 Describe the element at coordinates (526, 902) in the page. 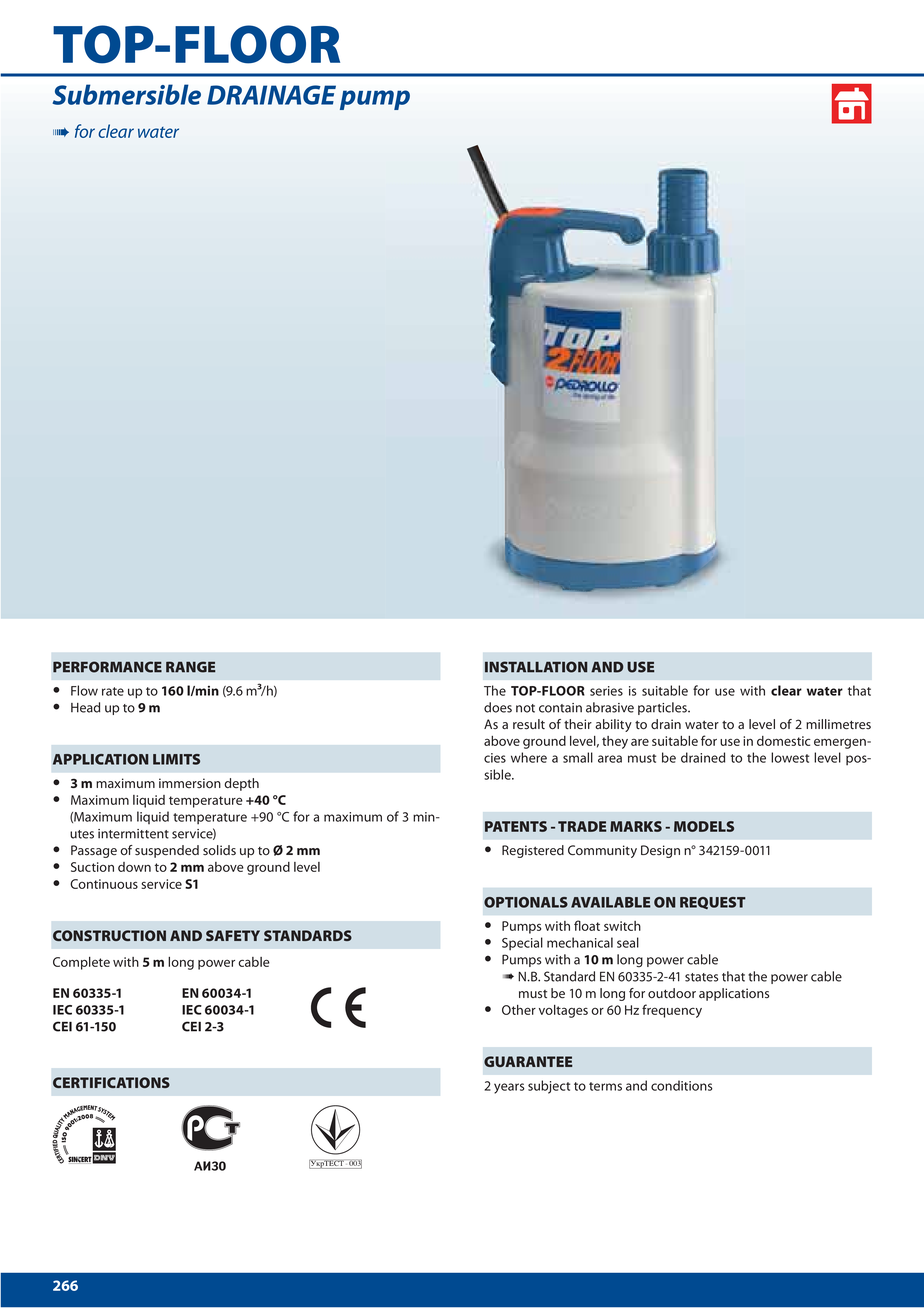

I see `OPTIONALS` at that location.
